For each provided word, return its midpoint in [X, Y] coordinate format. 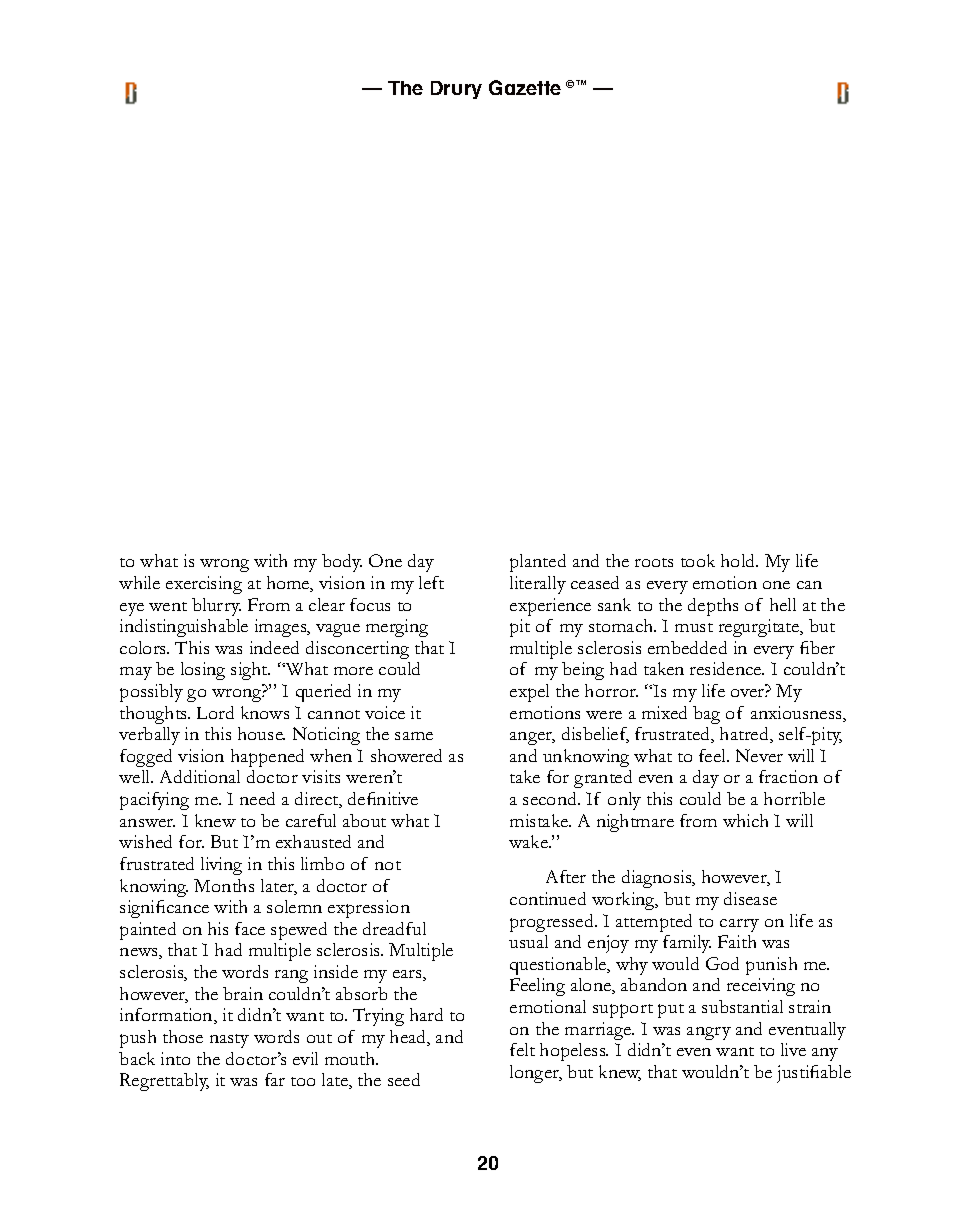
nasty [229, 1041]
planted [538, 563]
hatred [745, 735]
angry [709, 1033]
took [698, 560]
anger [532, 738]
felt [522, 1049]
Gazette [525, 87]
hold [739, 560]
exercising [204, 585]
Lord [215, 712]
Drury [456, 90]
